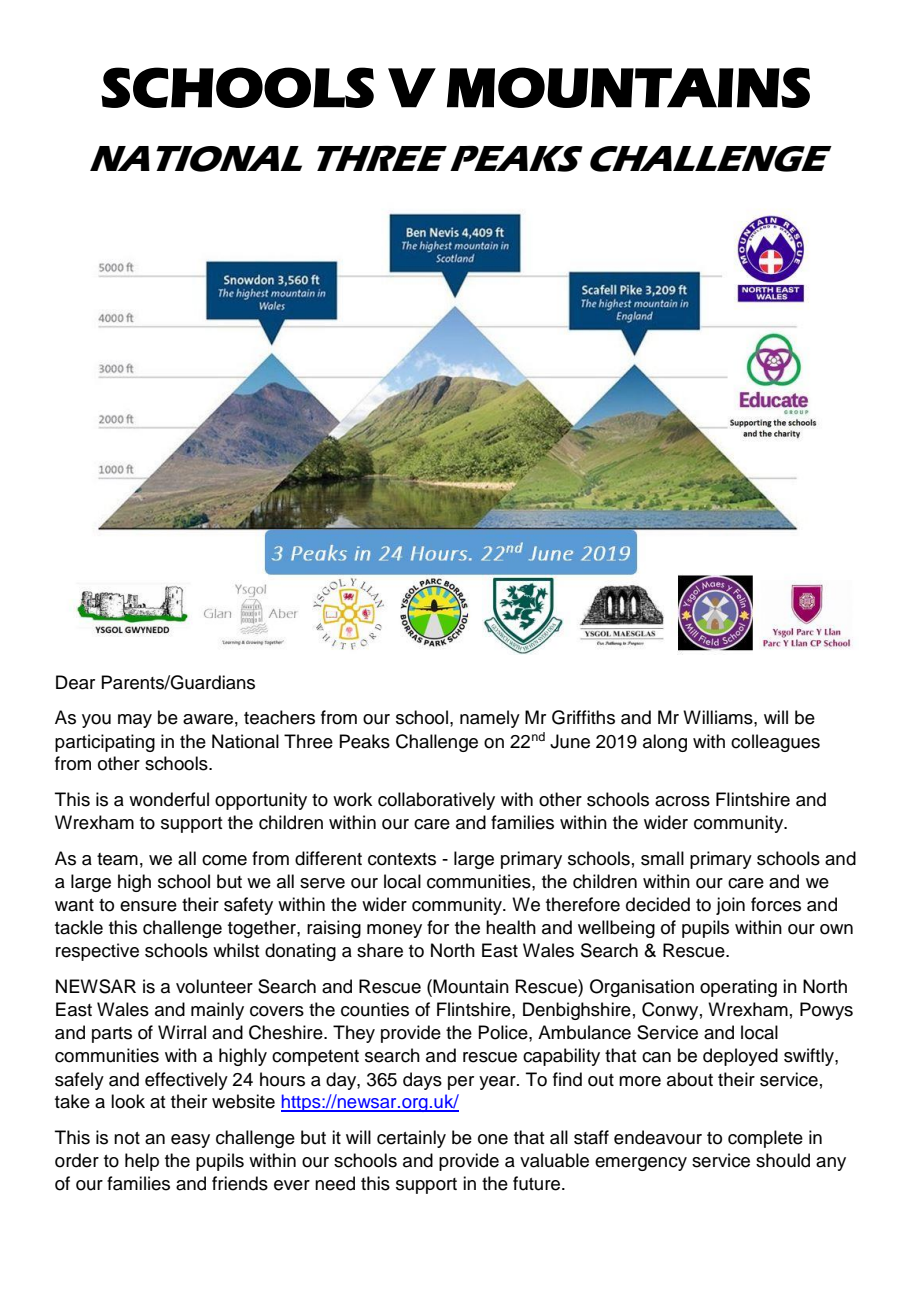 The image size is (924, 1308). What do you see at coordinates (375, 1009) in the image?
I see `counties` at bounding box center [375, 1009].
